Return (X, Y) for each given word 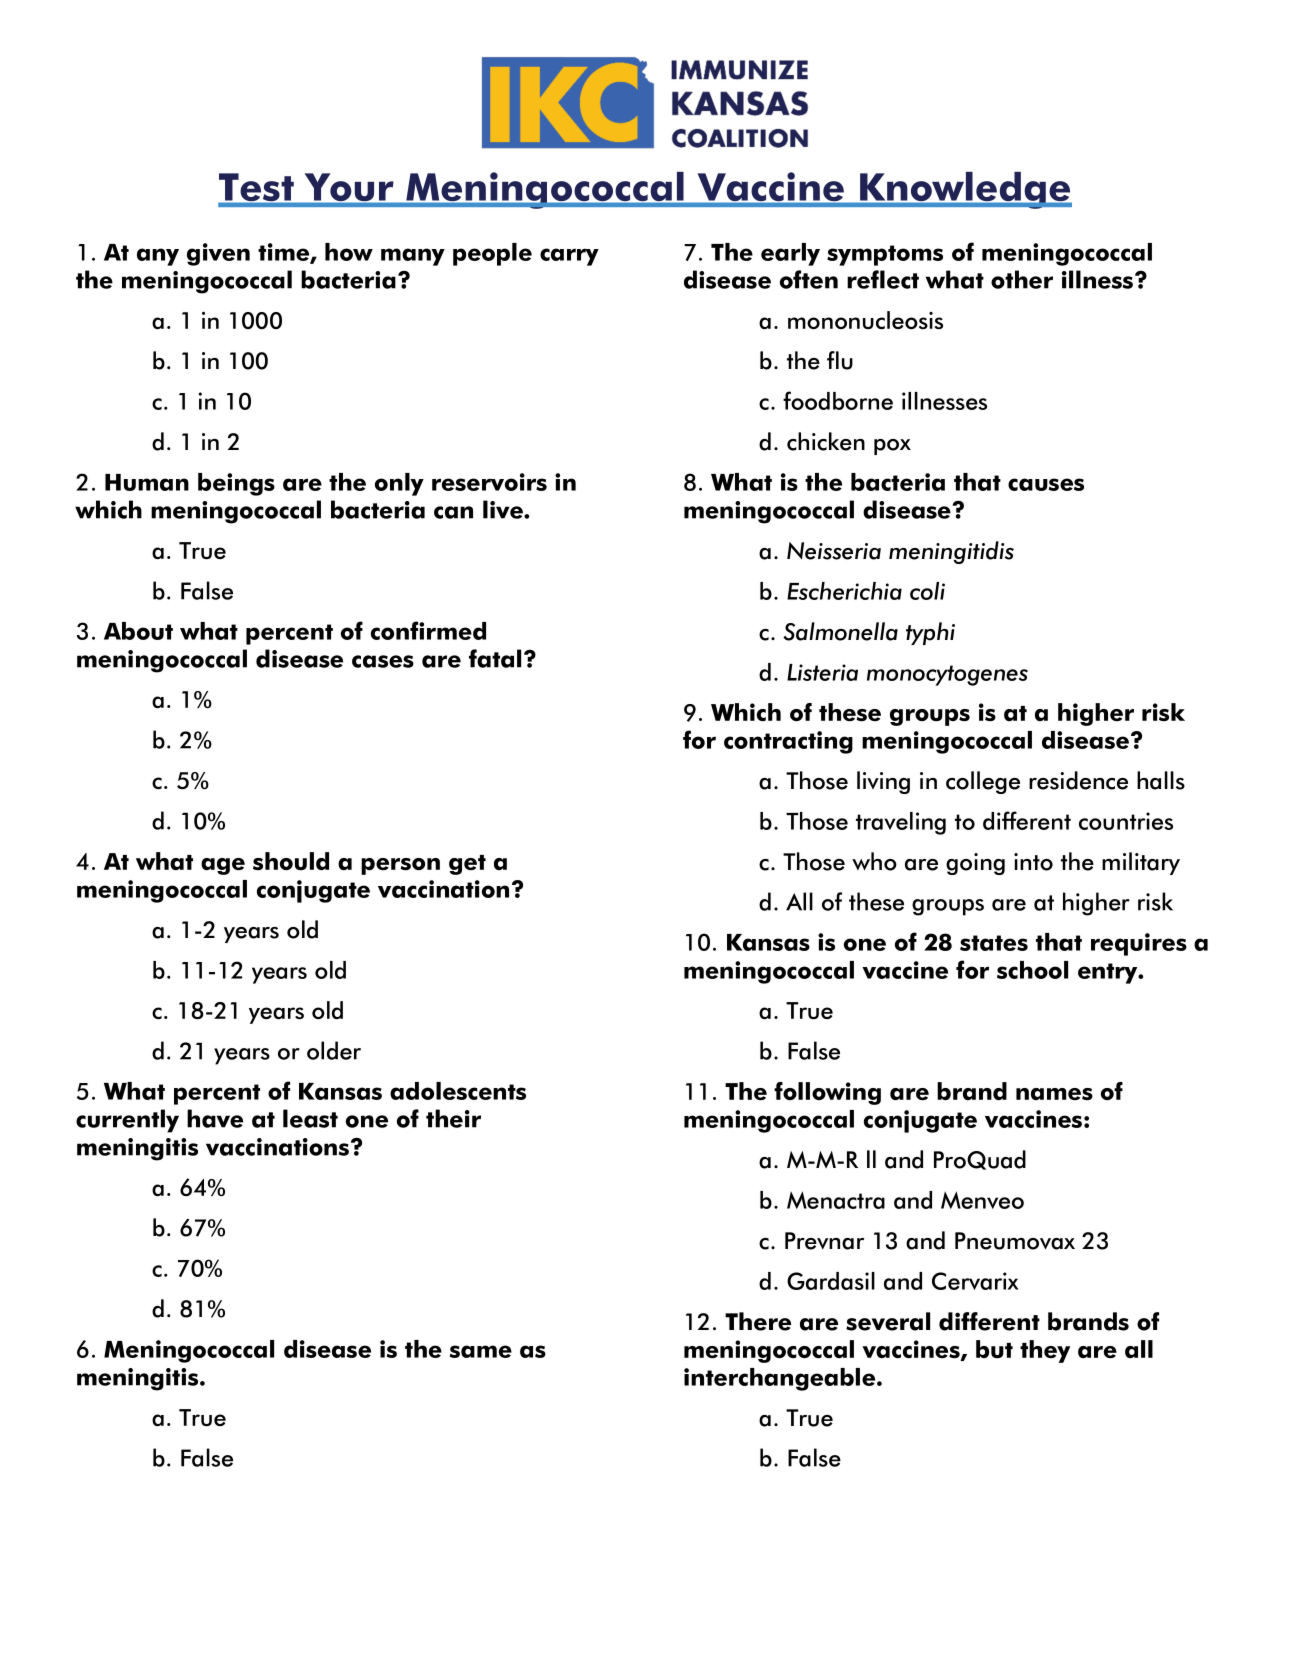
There (758, 1321)
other (1022, 279)
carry (569, 257)
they (1045, 1351)
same (481, 1351)
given (218, 254)
